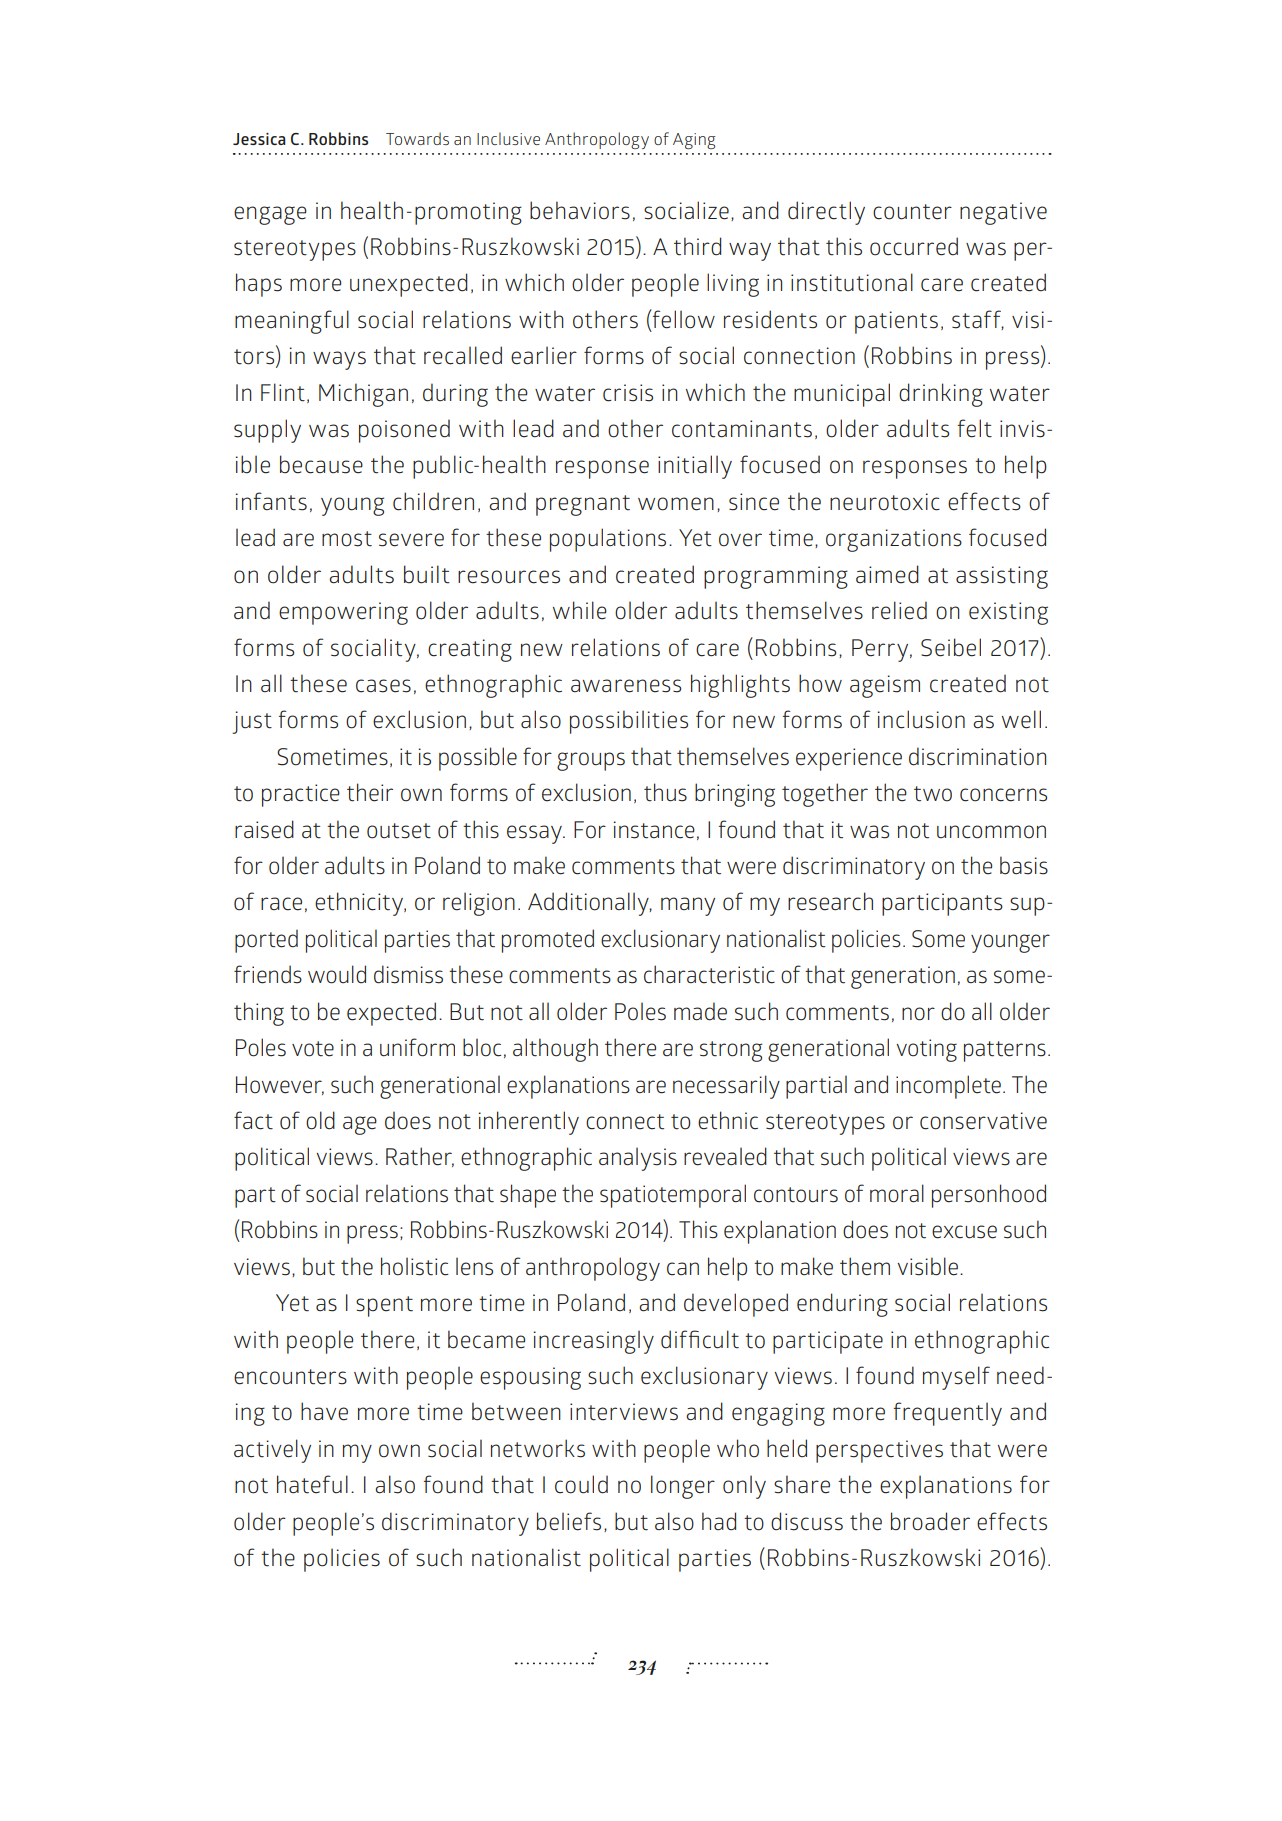 Image resolution: width=1282 pixels, height=1821 pixels. What do you see at coordinates (676, 504) in the document?
I see `women` at bounding box center [676, 504].
